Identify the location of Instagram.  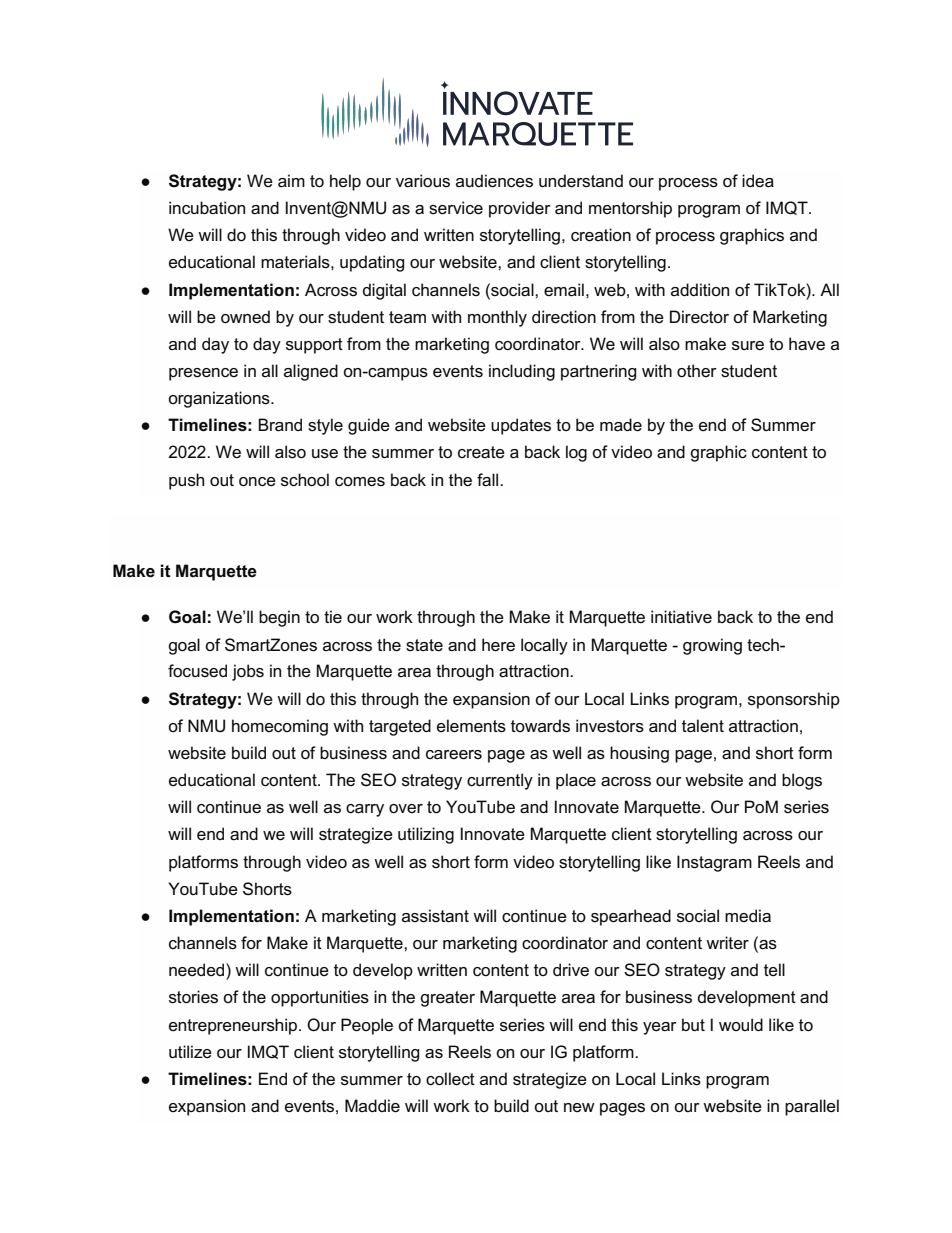
(714, 863).
